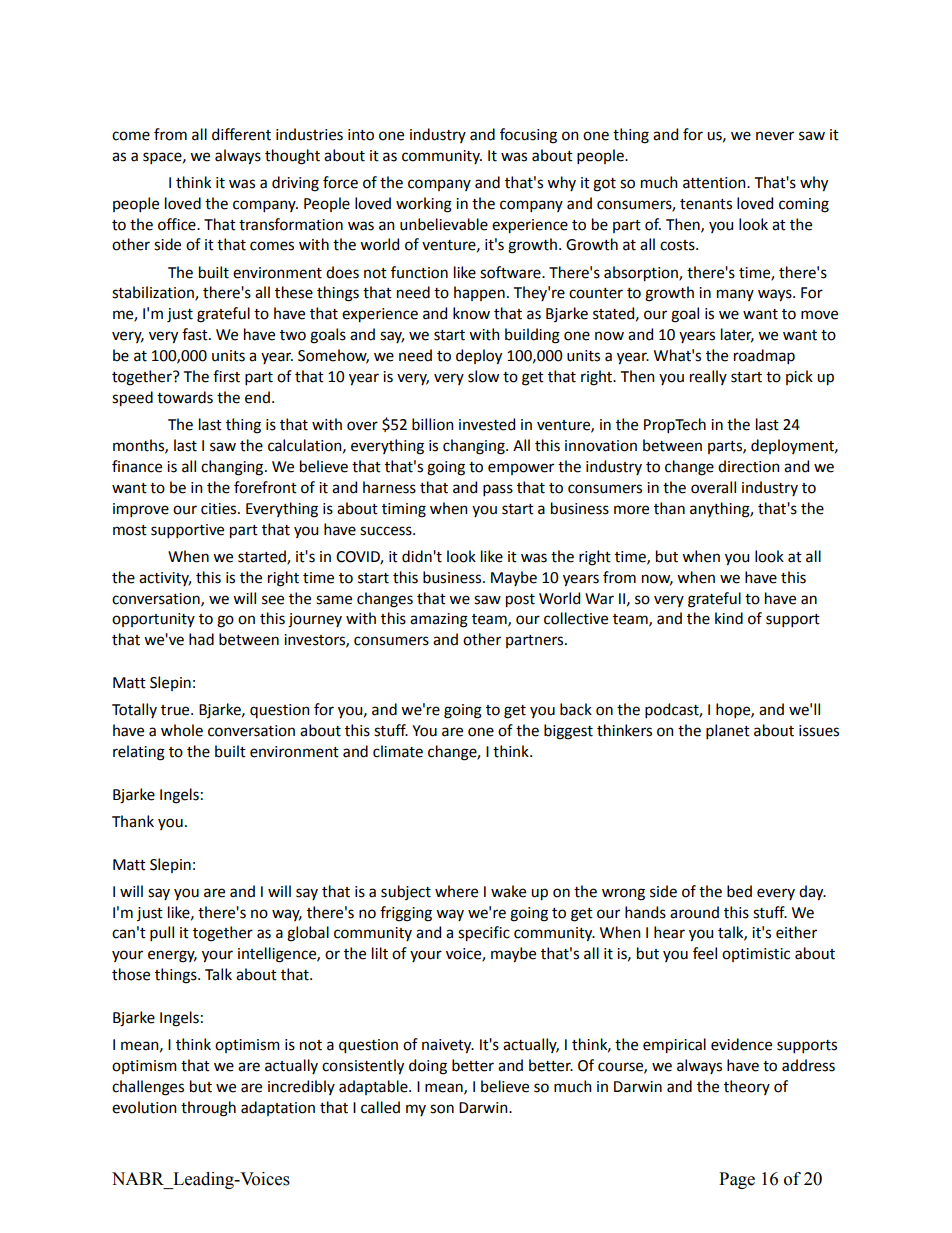 The height and width of the document is (1233, 952). What do you see at coordinates (201, 639) in the document?
I see `had` at bounding box center [201, 639].
